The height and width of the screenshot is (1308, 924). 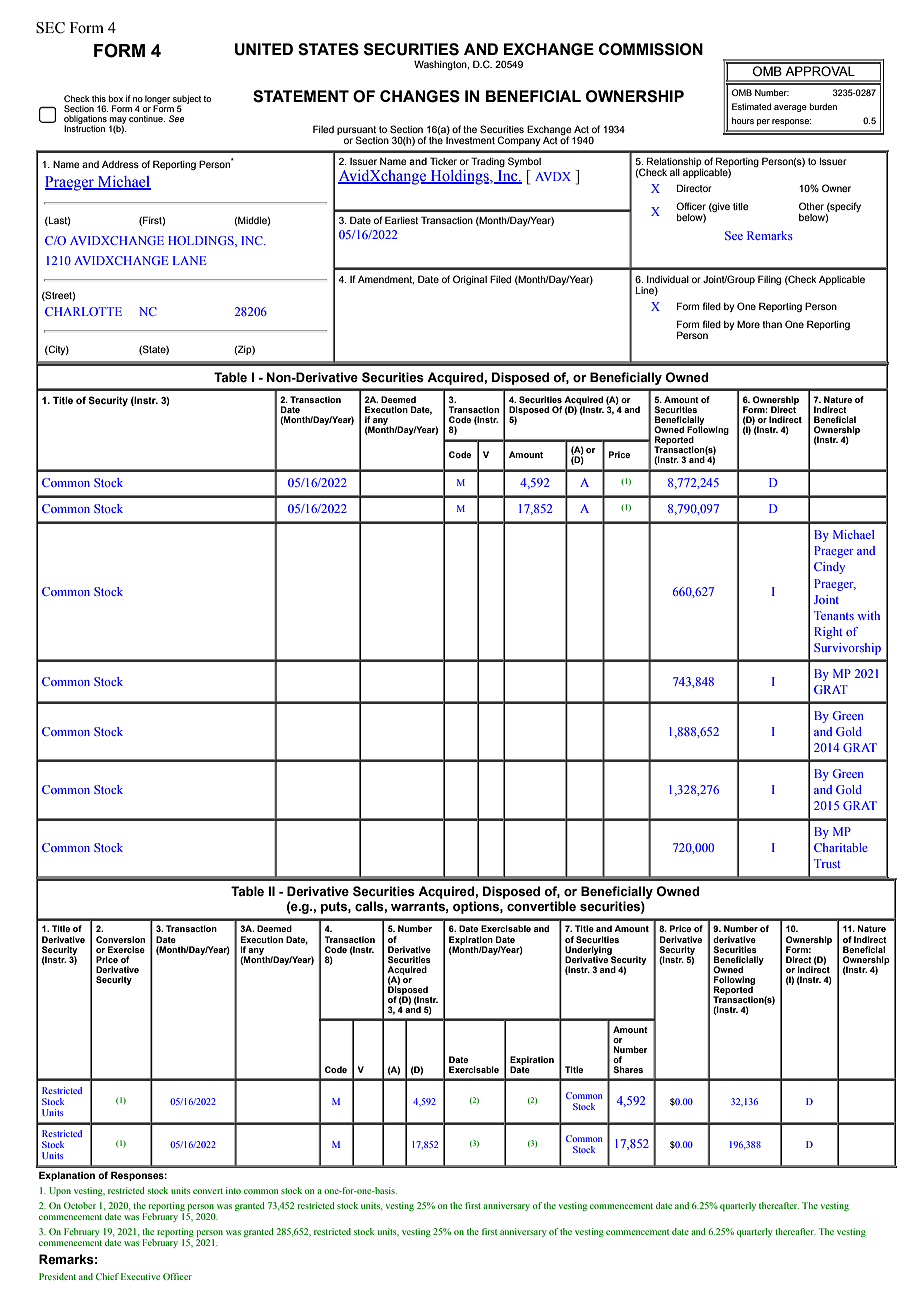 What do you see at coordinates (83, 311) in the screenshot?
I see `CHARLOTTE` at bounding box center [83, 311].
